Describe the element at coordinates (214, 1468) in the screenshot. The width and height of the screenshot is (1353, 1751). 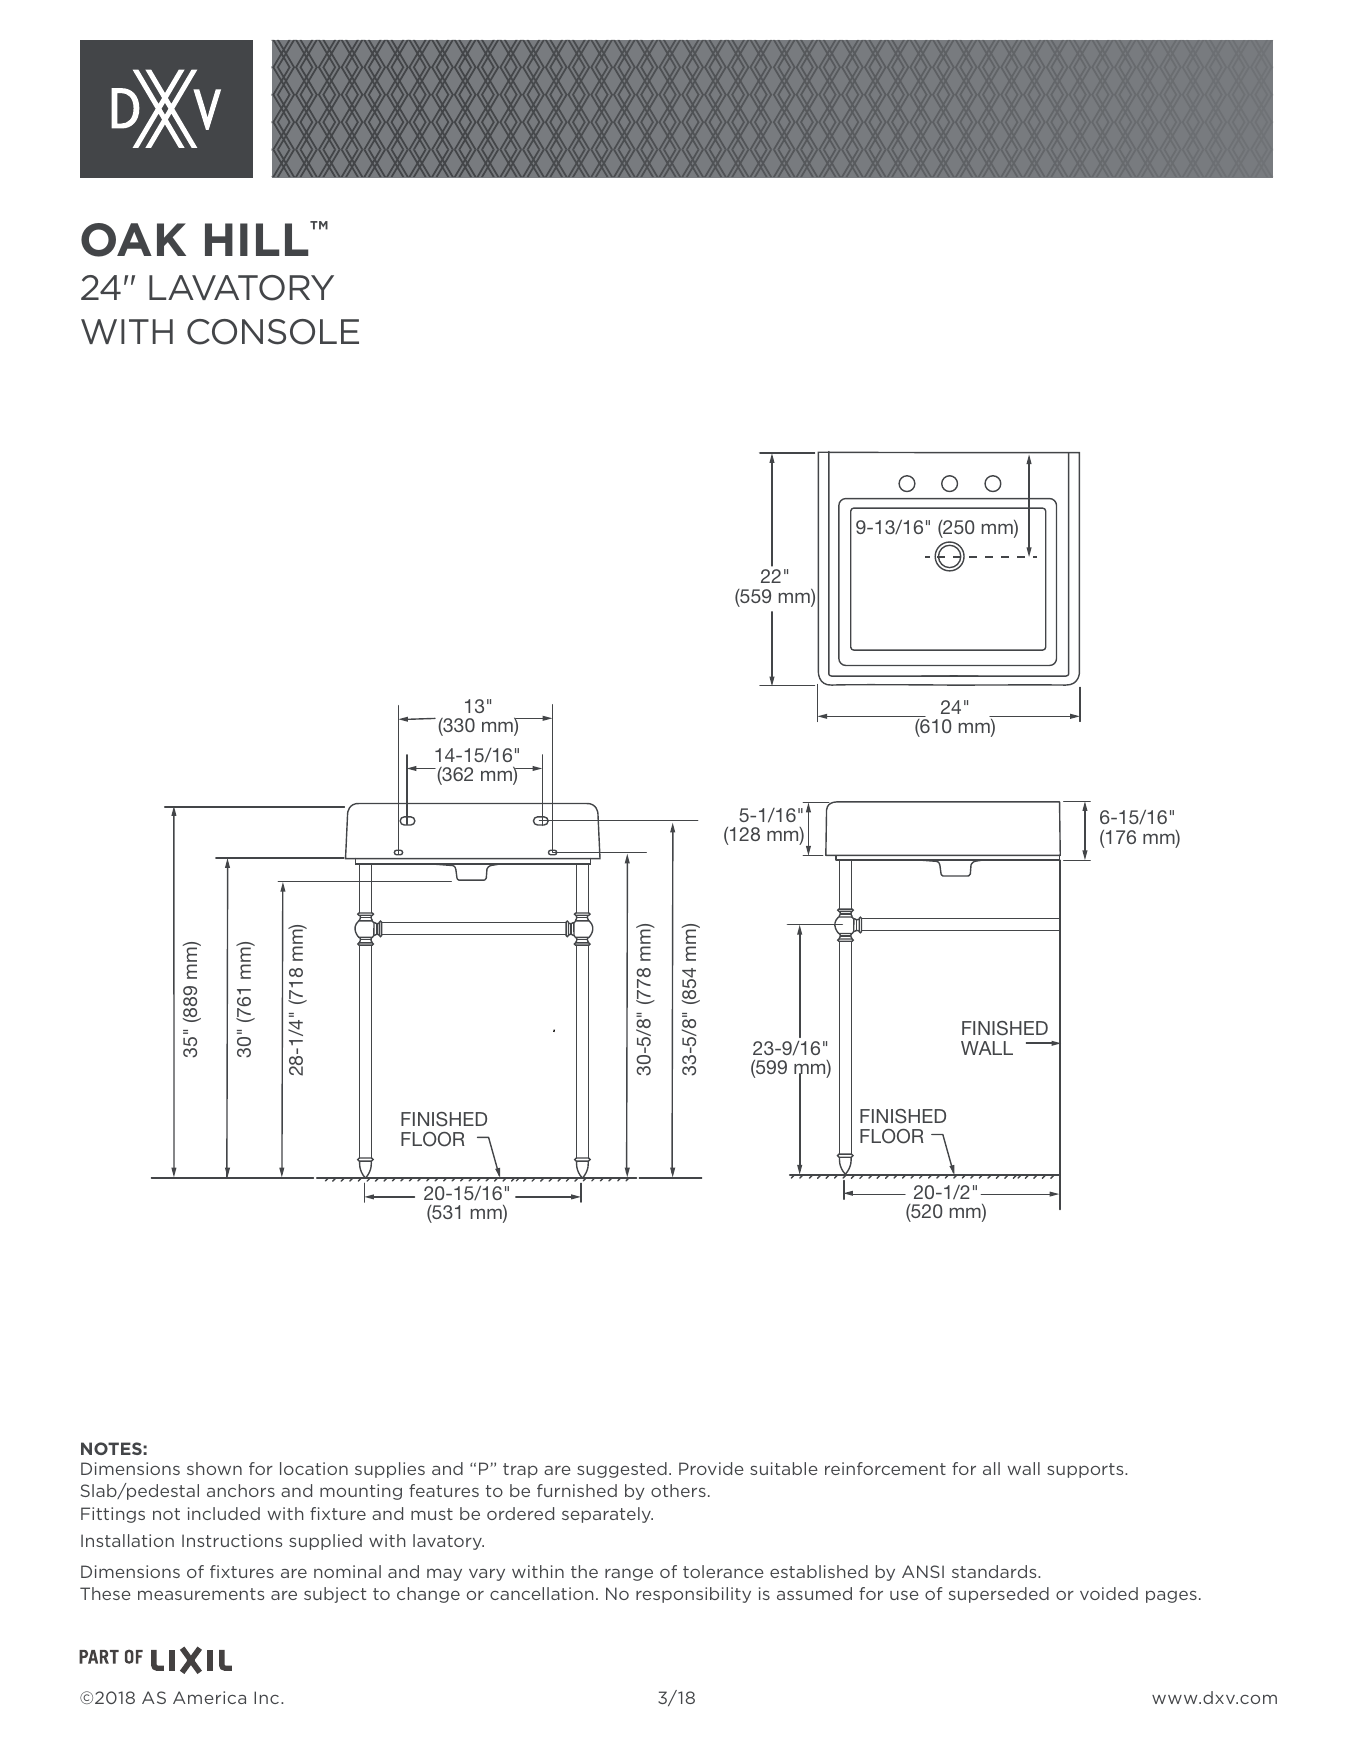
I see `shown` at that location.
